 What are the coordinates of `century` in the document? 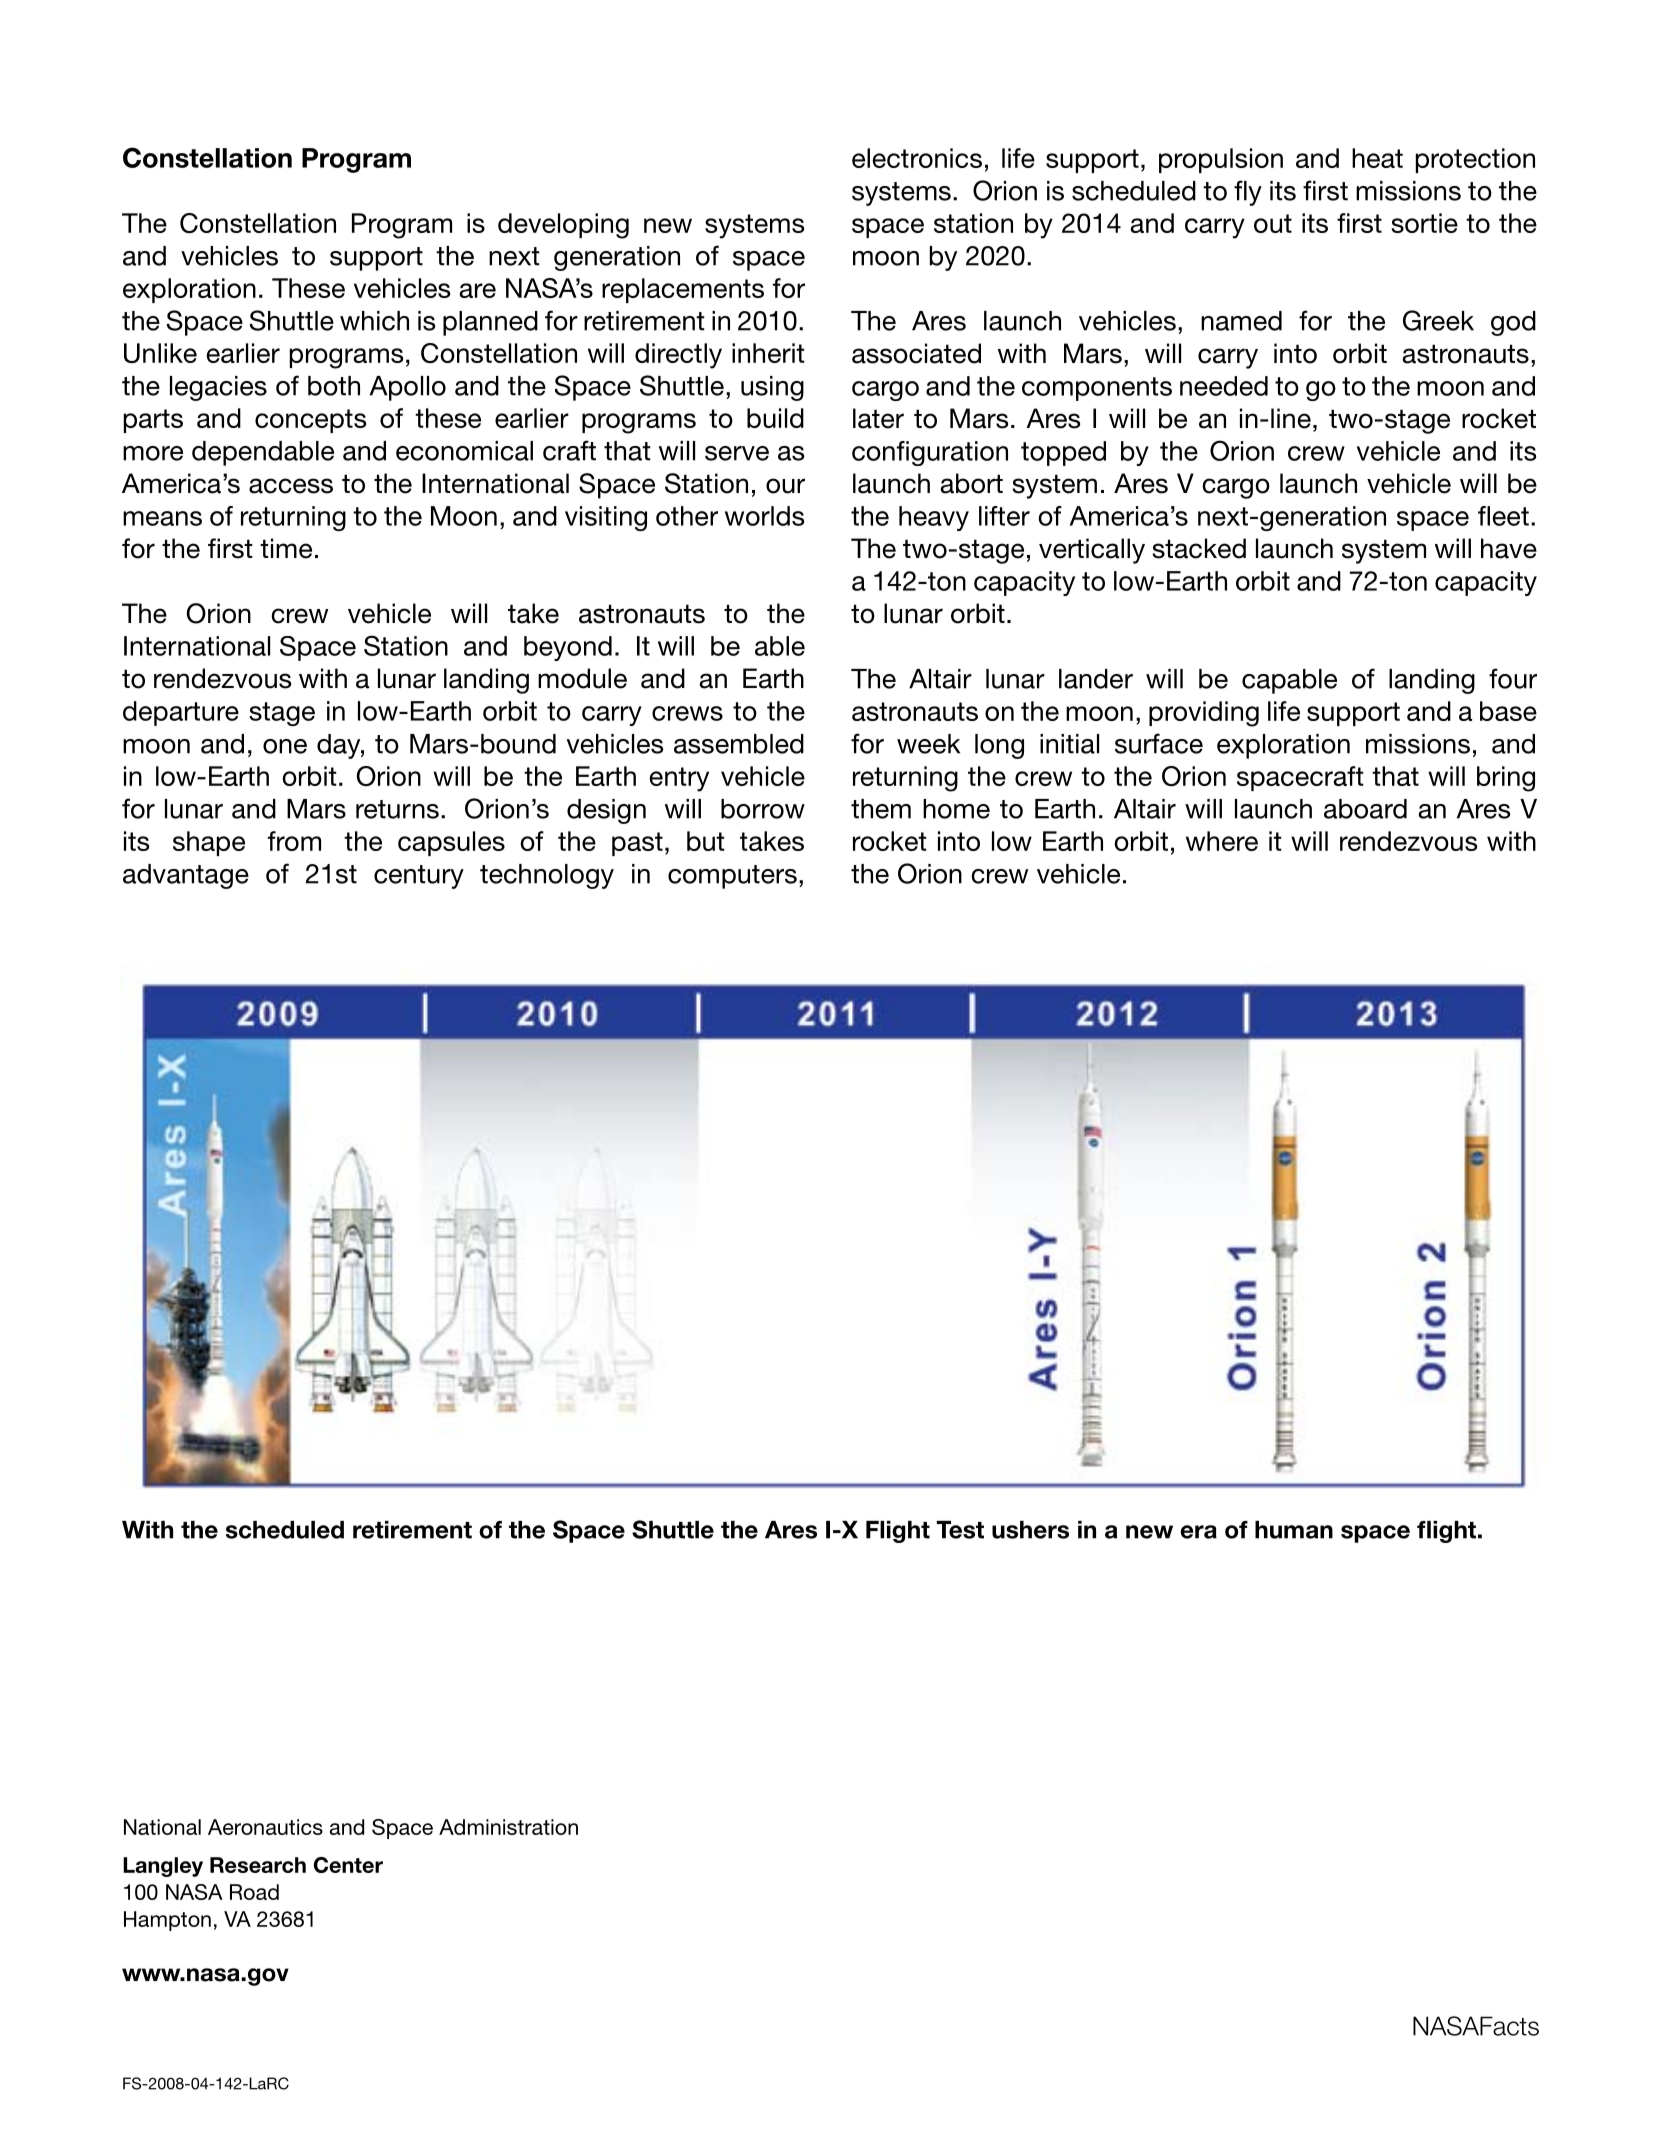 It's located at (419, 877).
